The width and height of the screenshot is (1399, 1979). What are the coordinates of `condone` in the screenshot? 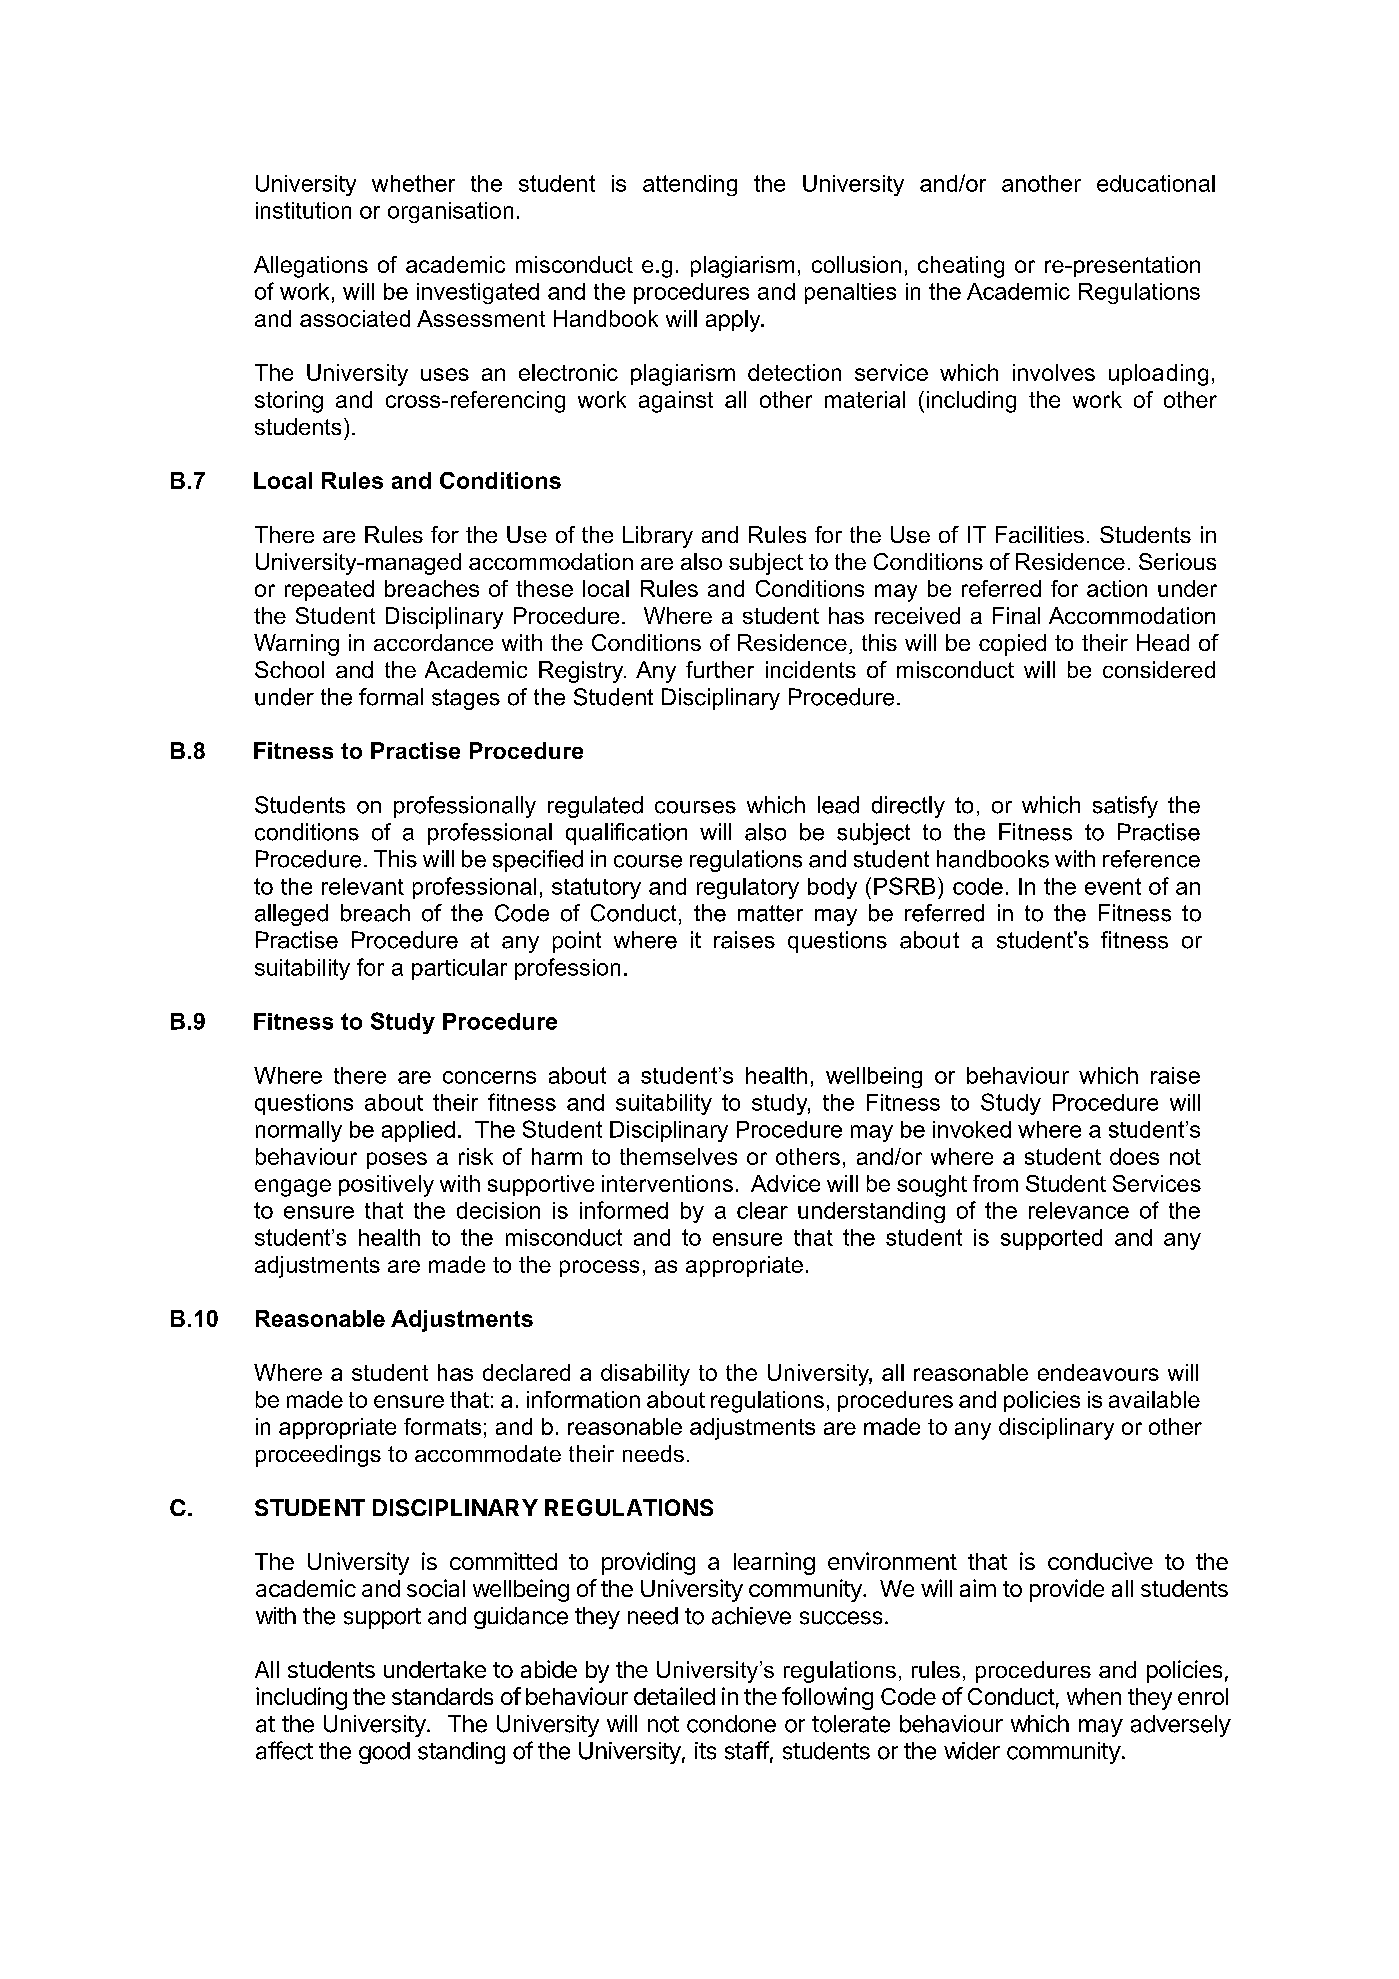 It's located at (731, 1724).
